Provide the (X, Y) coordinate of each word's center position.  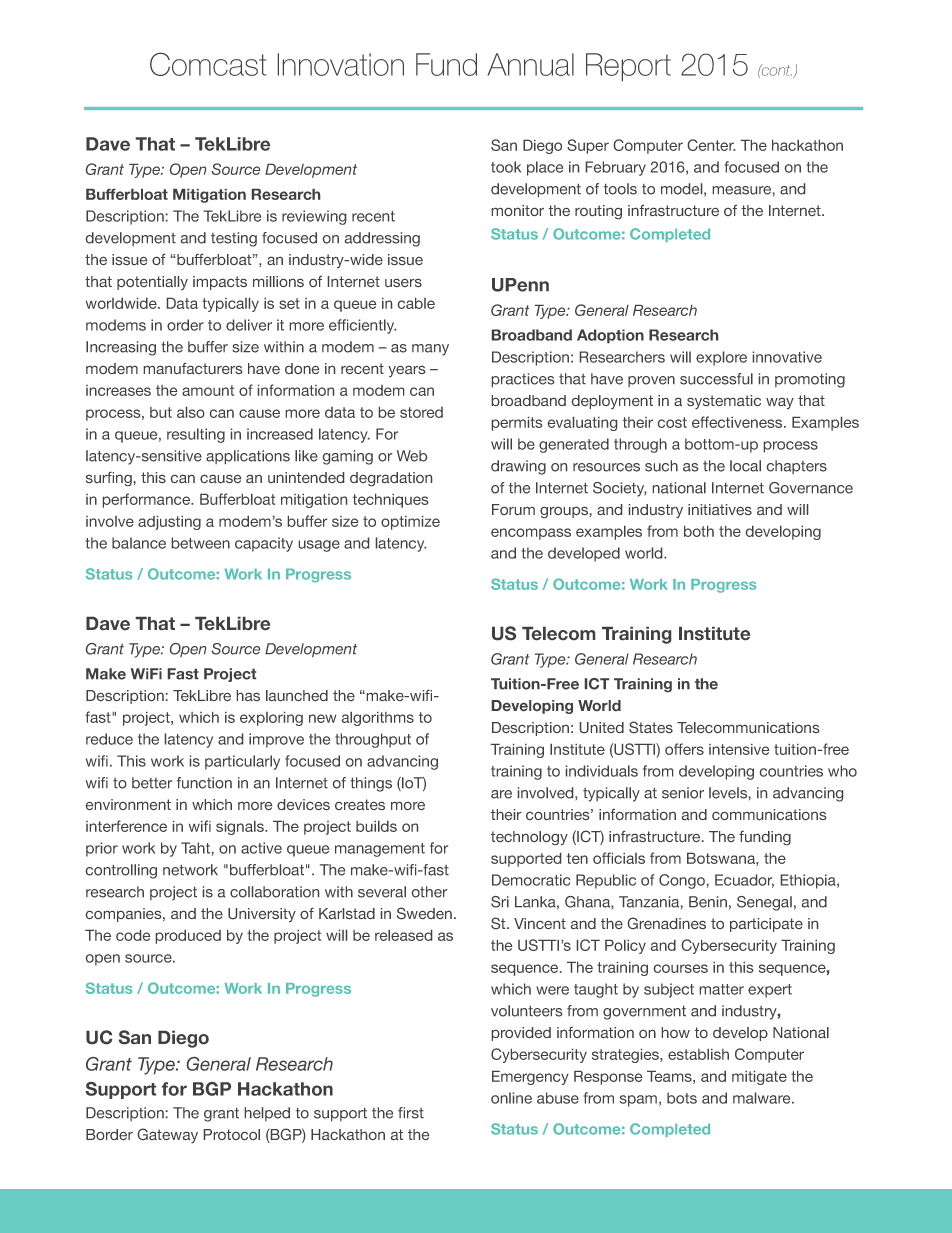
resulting (196, 435)
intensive (739, 749)
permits (517, 424)
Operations (475, 1105)
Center (711, 145)
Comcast (208, 64)
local (745, 466)
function (204, 783)
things (371, 784)
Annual (531, 64)
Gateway (168, 1135)
